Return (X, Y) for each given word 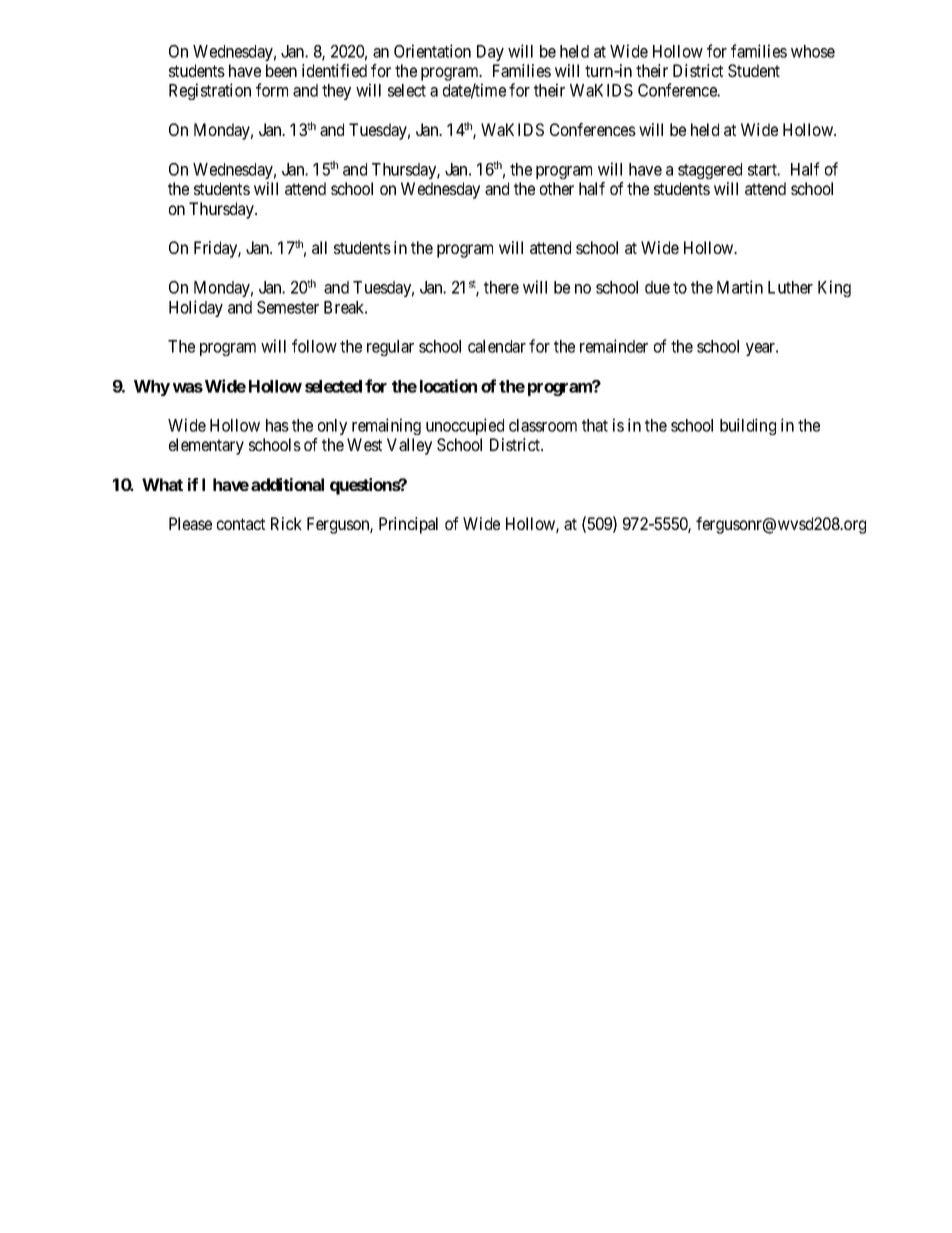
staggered (710, 171)
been (281, 70)
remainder (614, 346)
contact (241, 524)
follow (314, 346)
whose (813, 51)
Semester (288, 307)
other (557, 188)
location (448, 386)
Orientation (432, 51)
